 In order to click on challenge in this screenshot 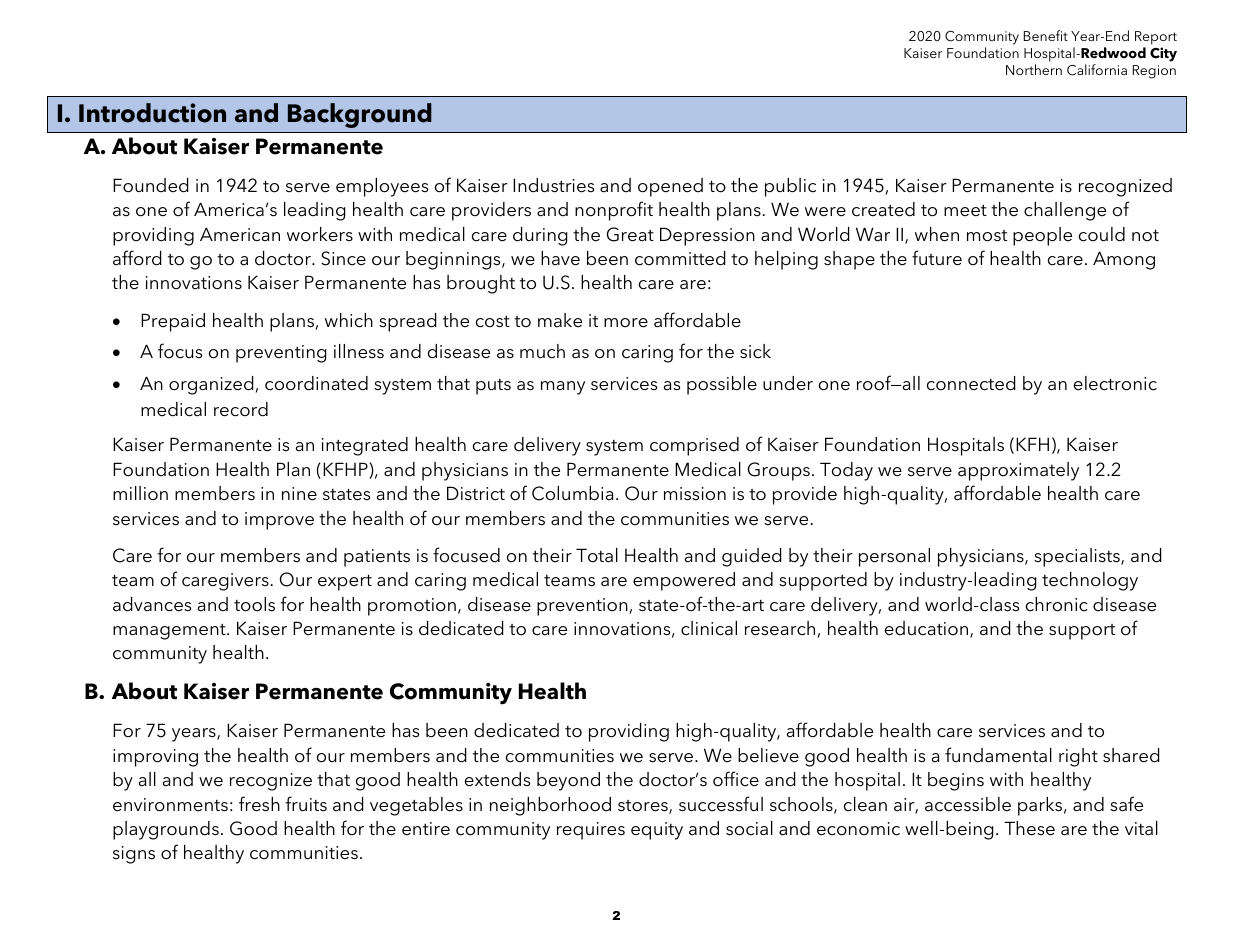, I will do `click(1065, 211)`.
